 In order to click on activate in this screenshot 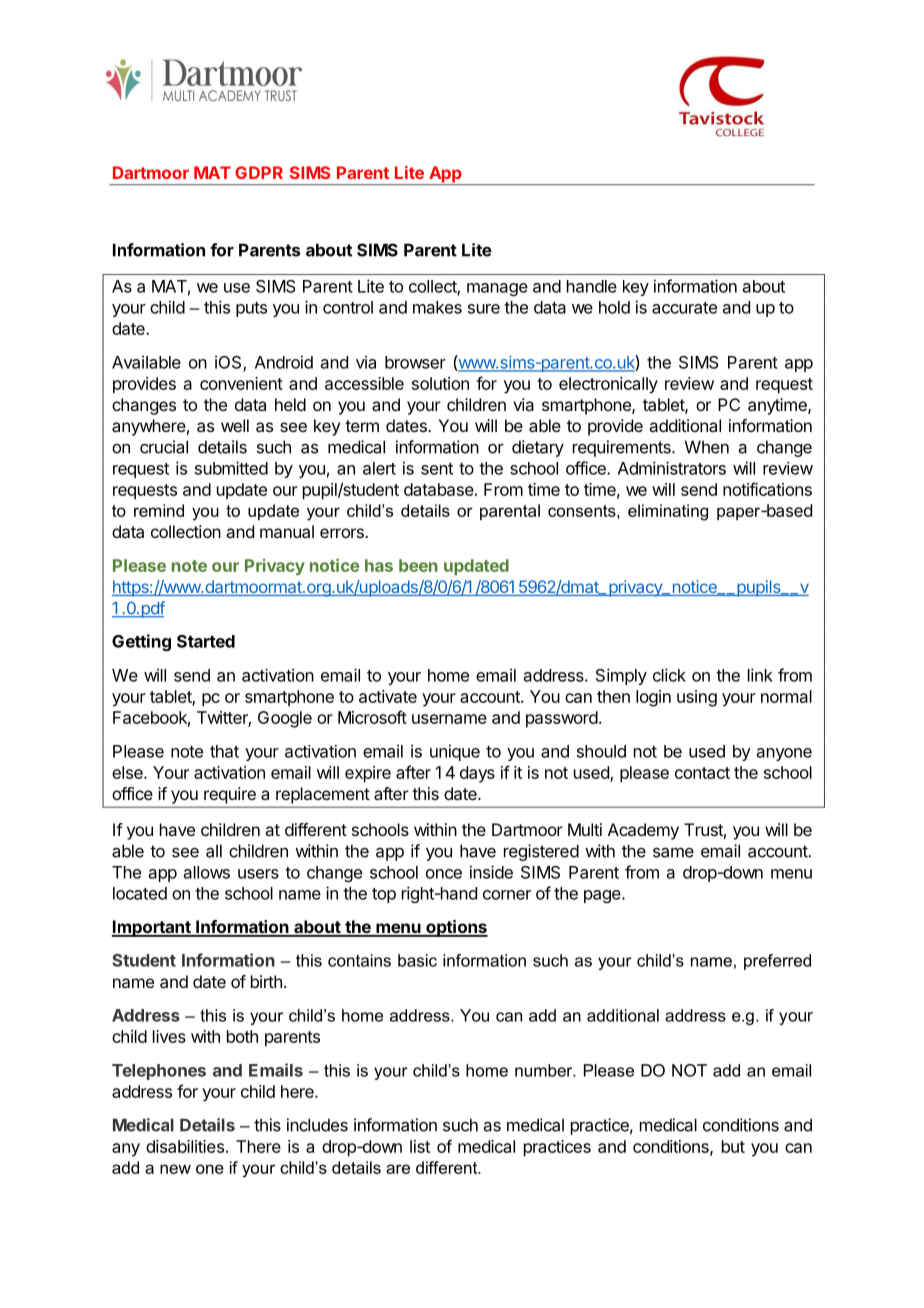, I will do `click(388, 696)`.
